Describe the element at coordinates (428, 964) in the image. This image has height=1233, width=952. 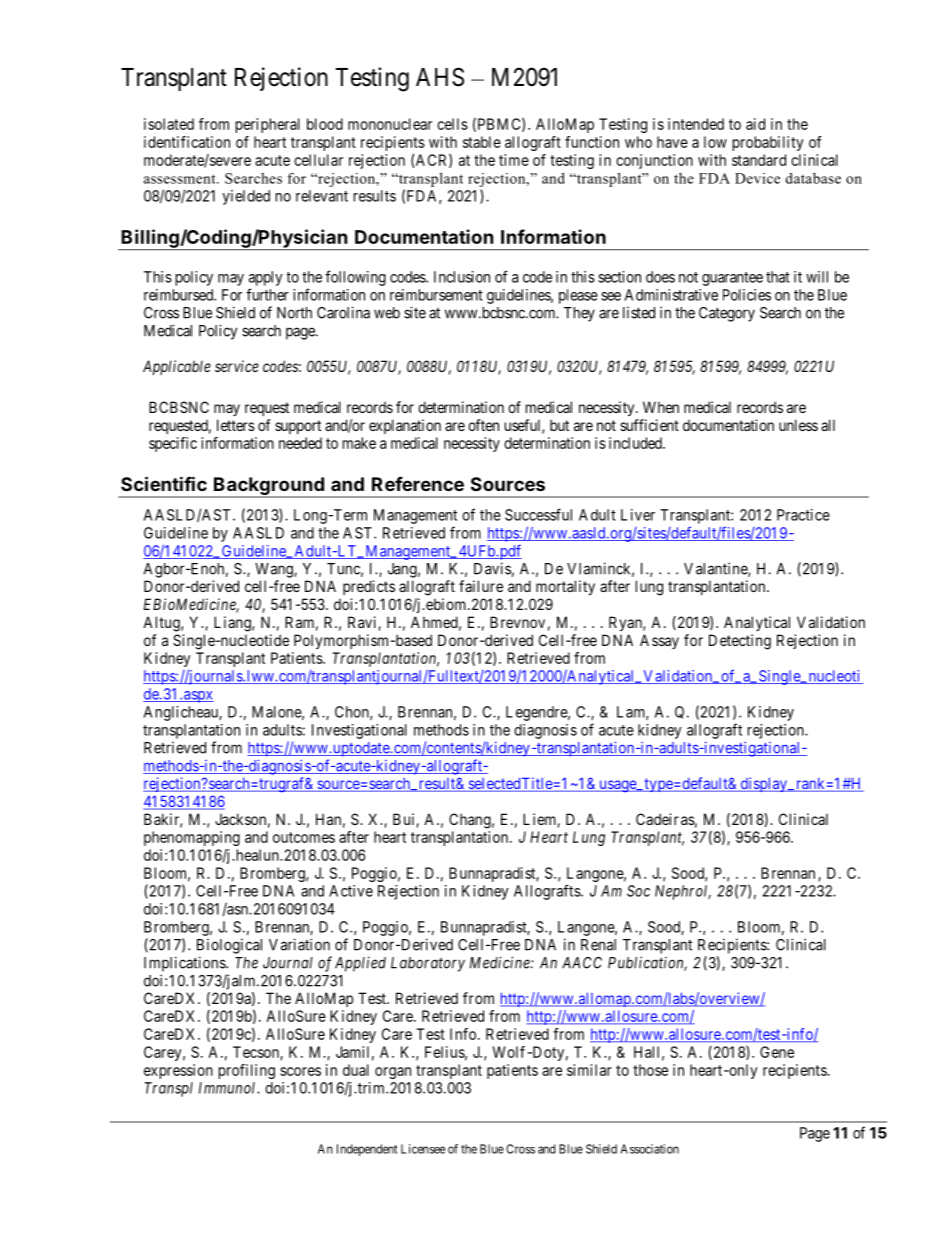
I see `Laboratory` at that location.
